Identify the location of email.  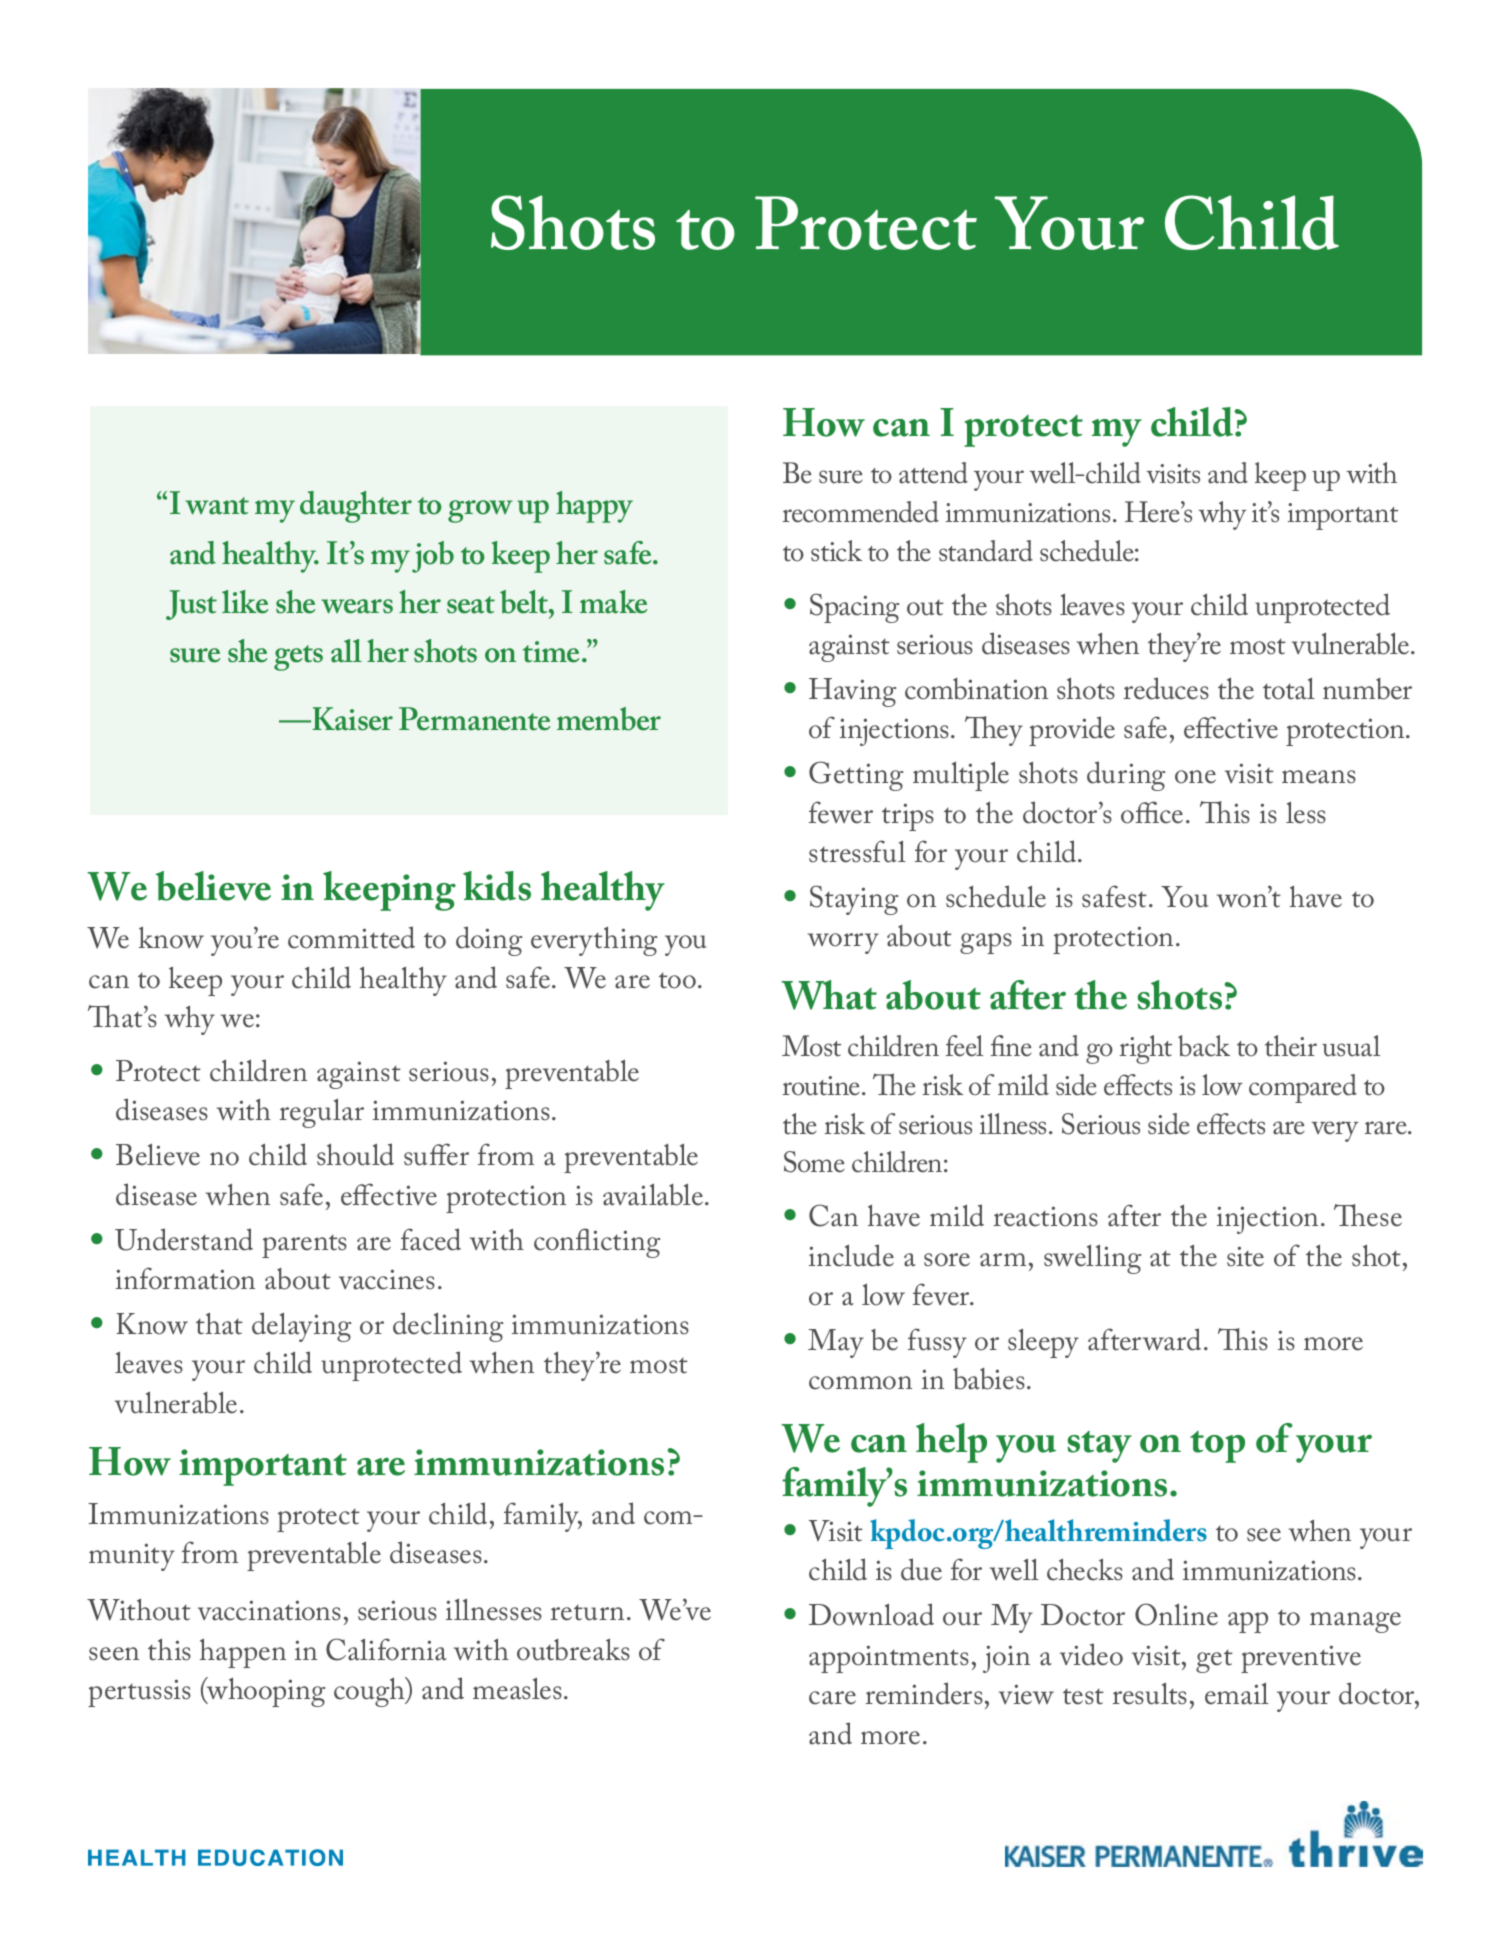
(1237, 1694).
